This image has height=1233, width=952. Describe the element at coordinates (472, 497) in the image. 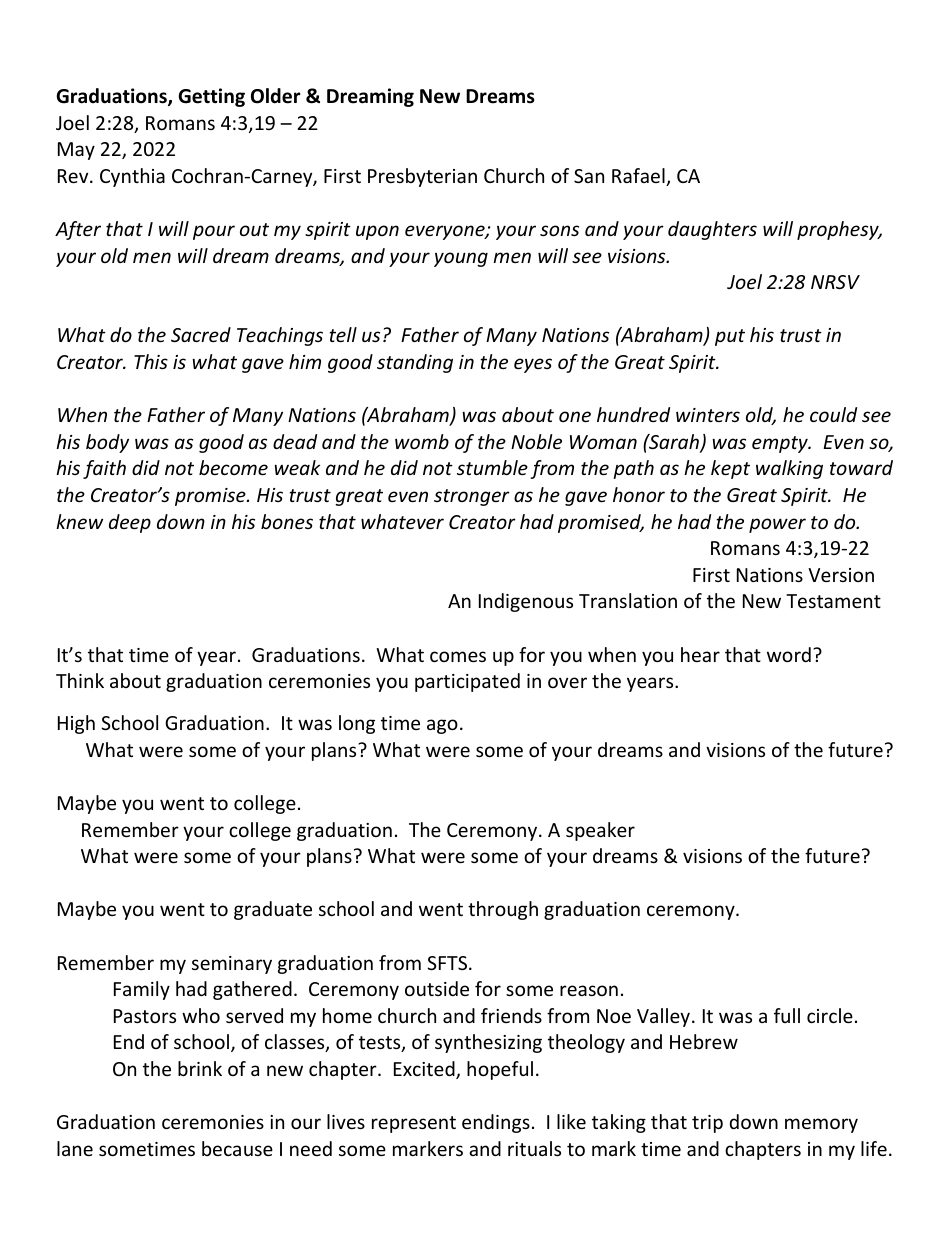

I see `stronger` at that location.
